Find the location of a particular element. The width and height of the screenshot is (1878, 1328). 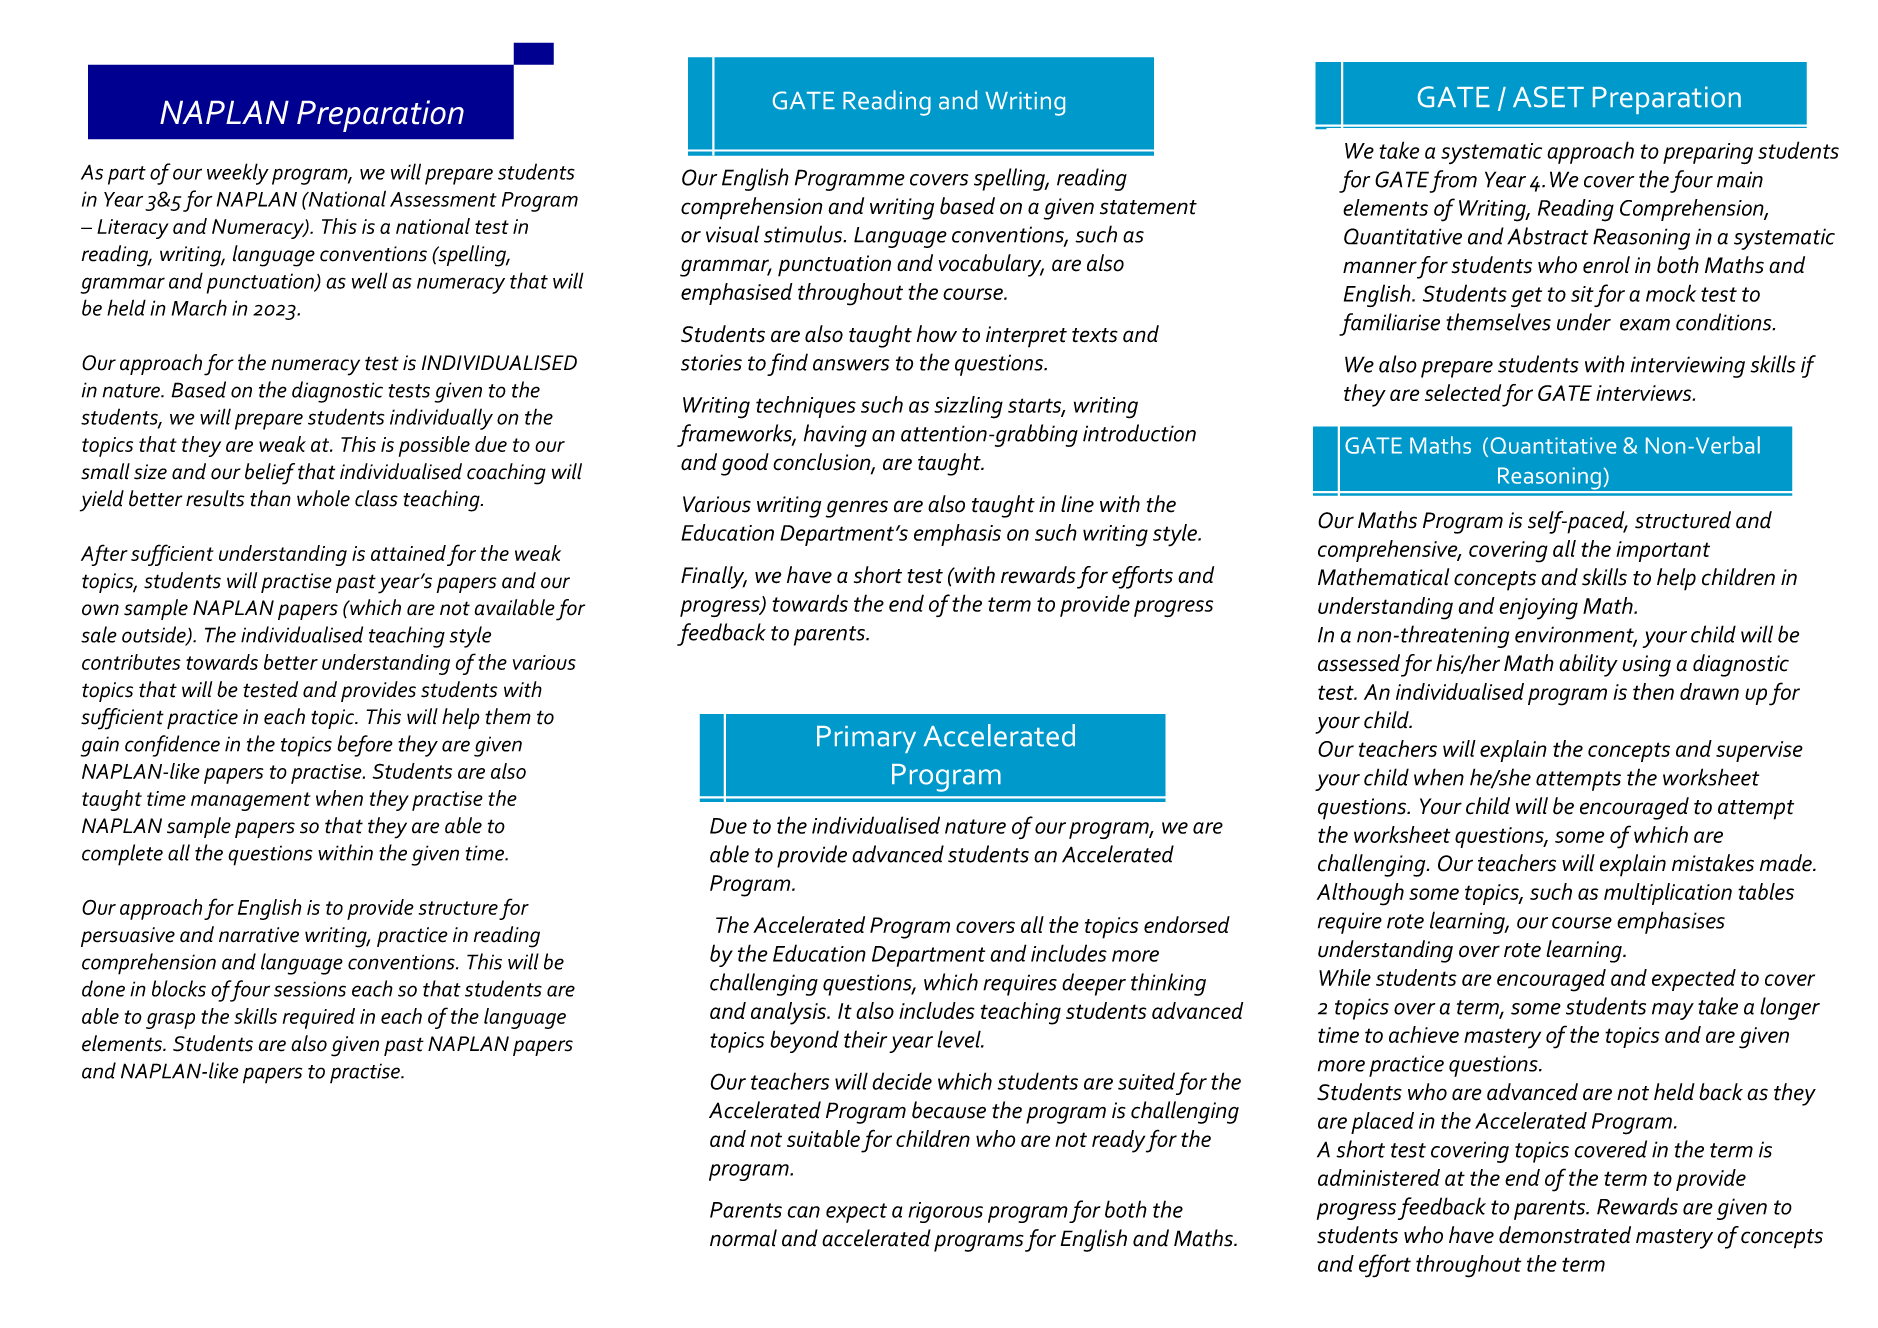

ASET is located at coordinates (1548, 97).
